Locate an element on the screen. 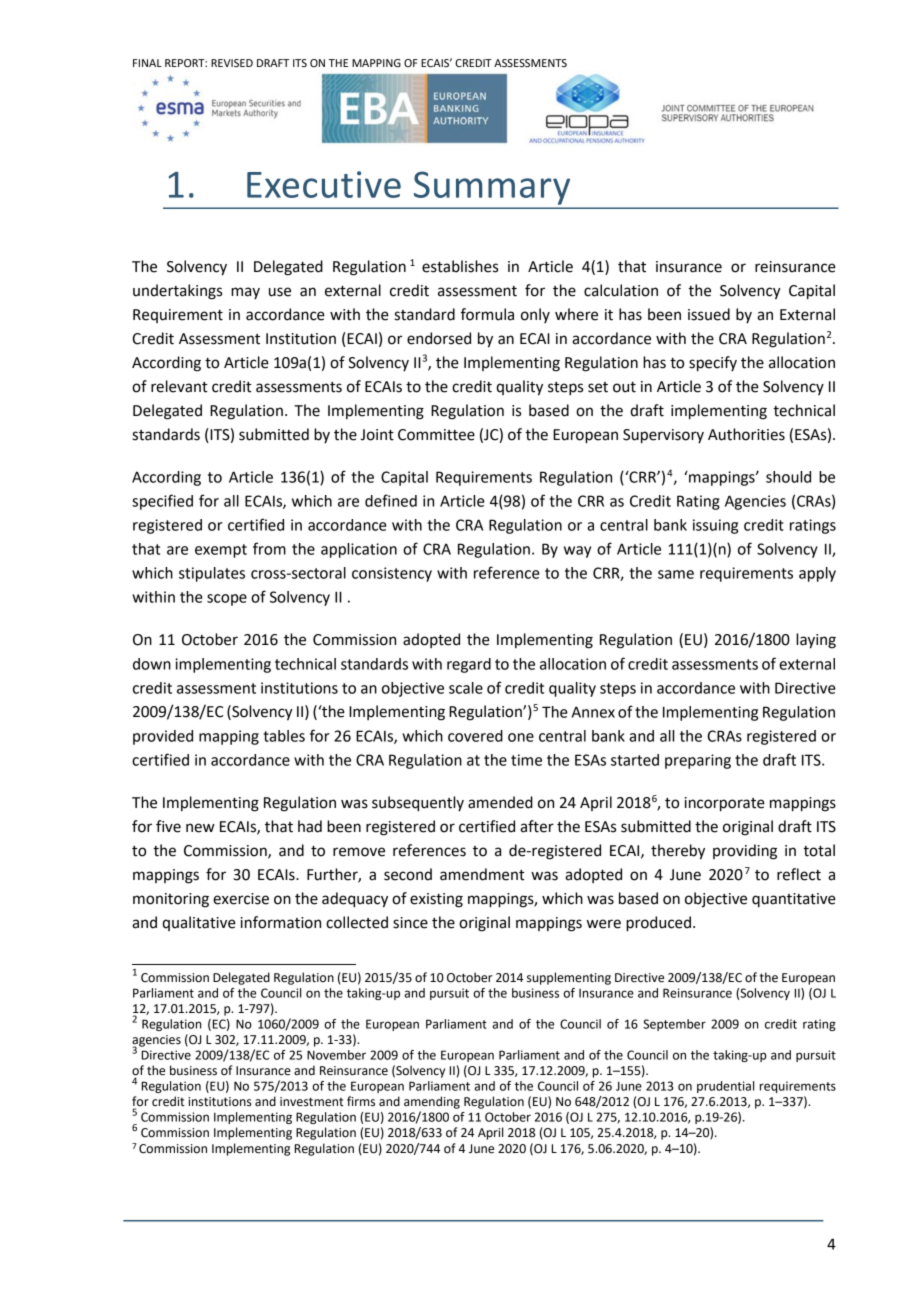 The width and height of the screenshot is (924, 1309). Summary is located at coordinates (492, 188).
